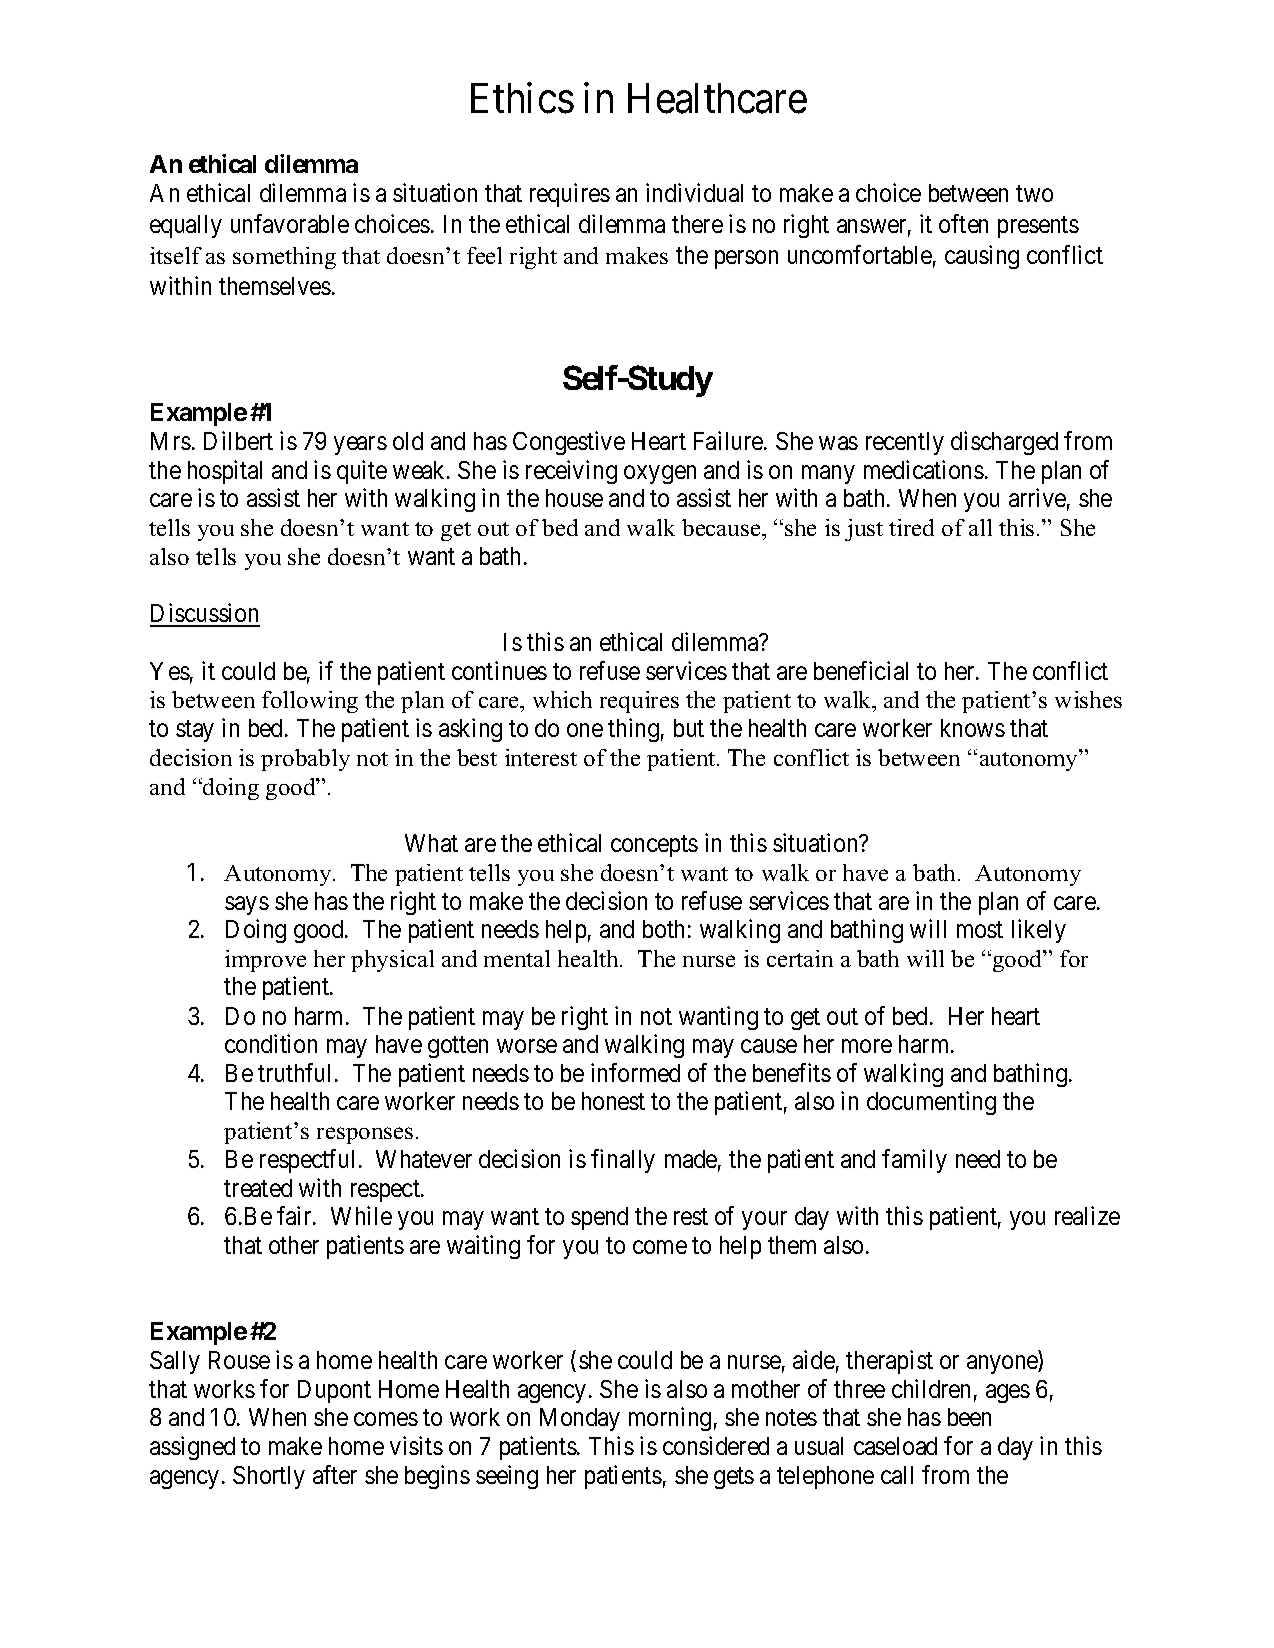 This page has height=1648, width=1274. Describe the element at coordinates (310, 702) in the page. I see `following` at that location.
